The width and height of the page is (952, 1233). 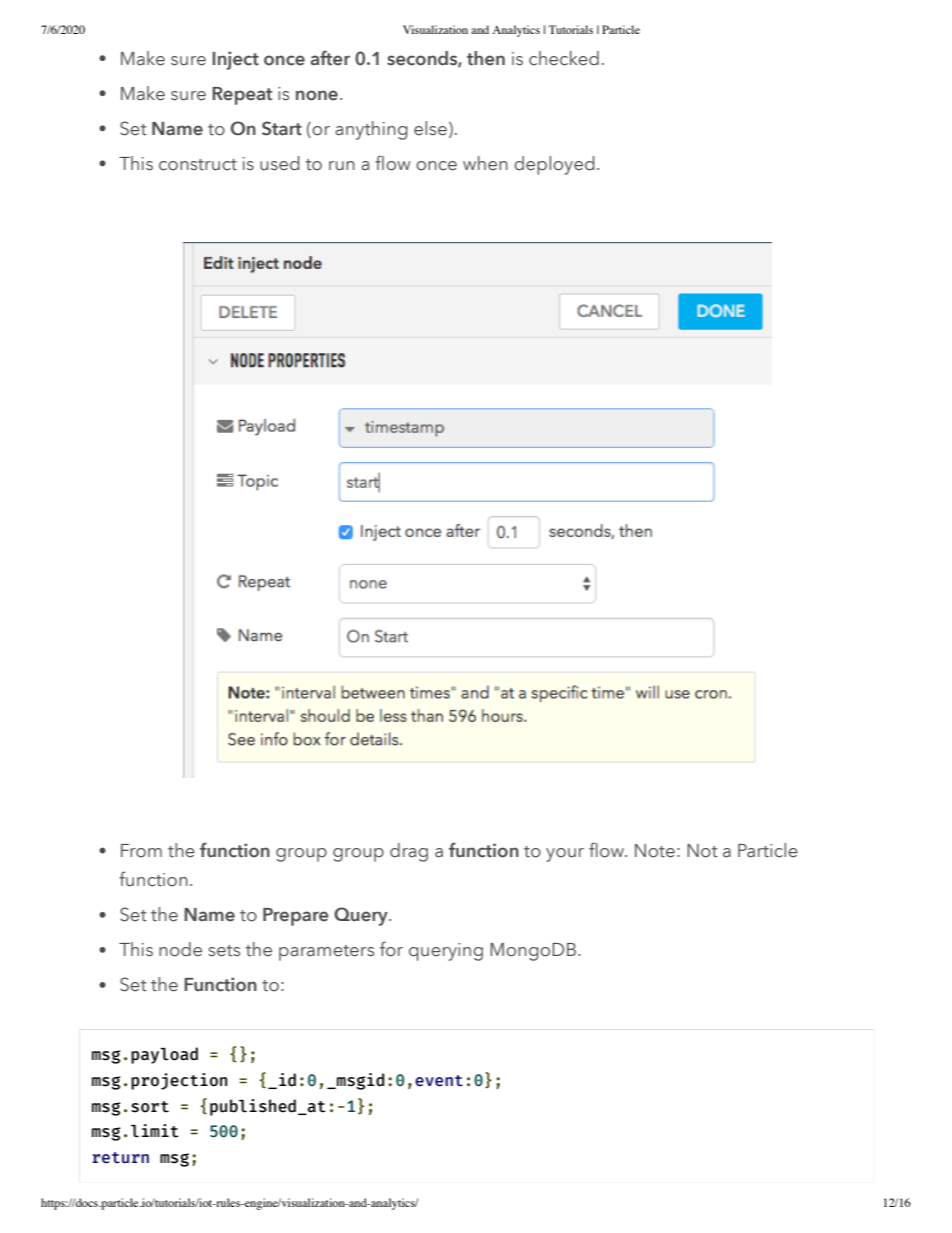 What do you see at coordinates (371, 130) in the page?
I see `anything` at bounding box center [371, 130].
